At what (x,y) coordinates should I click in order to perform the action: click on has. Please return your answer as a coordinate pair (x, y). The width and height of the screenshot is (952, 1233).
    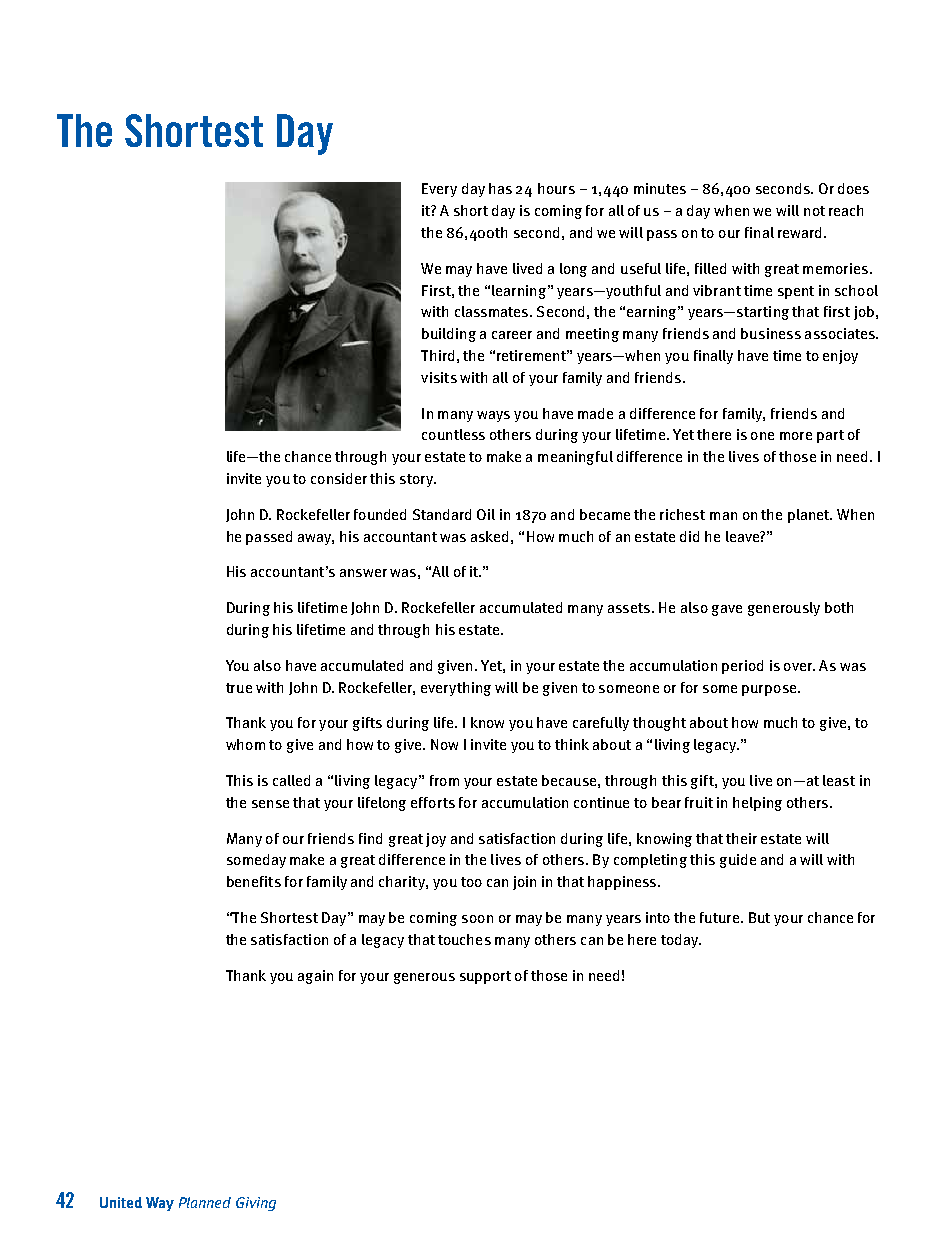
    Looking at the image, I should click on (500, 188).
